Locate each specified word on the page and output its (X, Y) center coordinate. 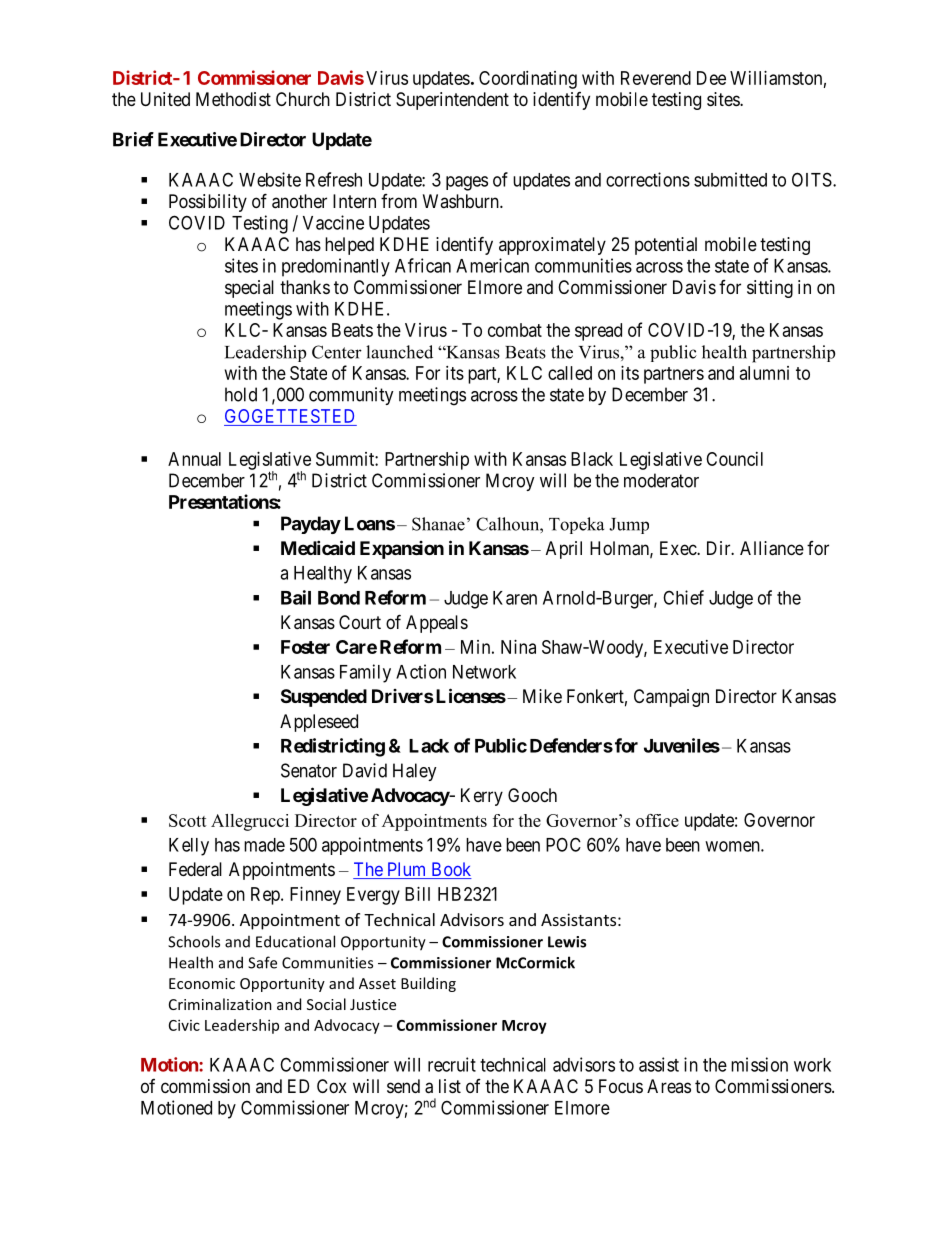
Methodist (233, 99)
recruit (452, 1064)
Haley (415, 772)
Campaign (671, 698)
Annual (194, 459)
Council (734, 459)
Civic (184, 1025)
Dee (711, 78)
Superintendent (452, 101)
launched (399, 352)
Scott (188, 820)
